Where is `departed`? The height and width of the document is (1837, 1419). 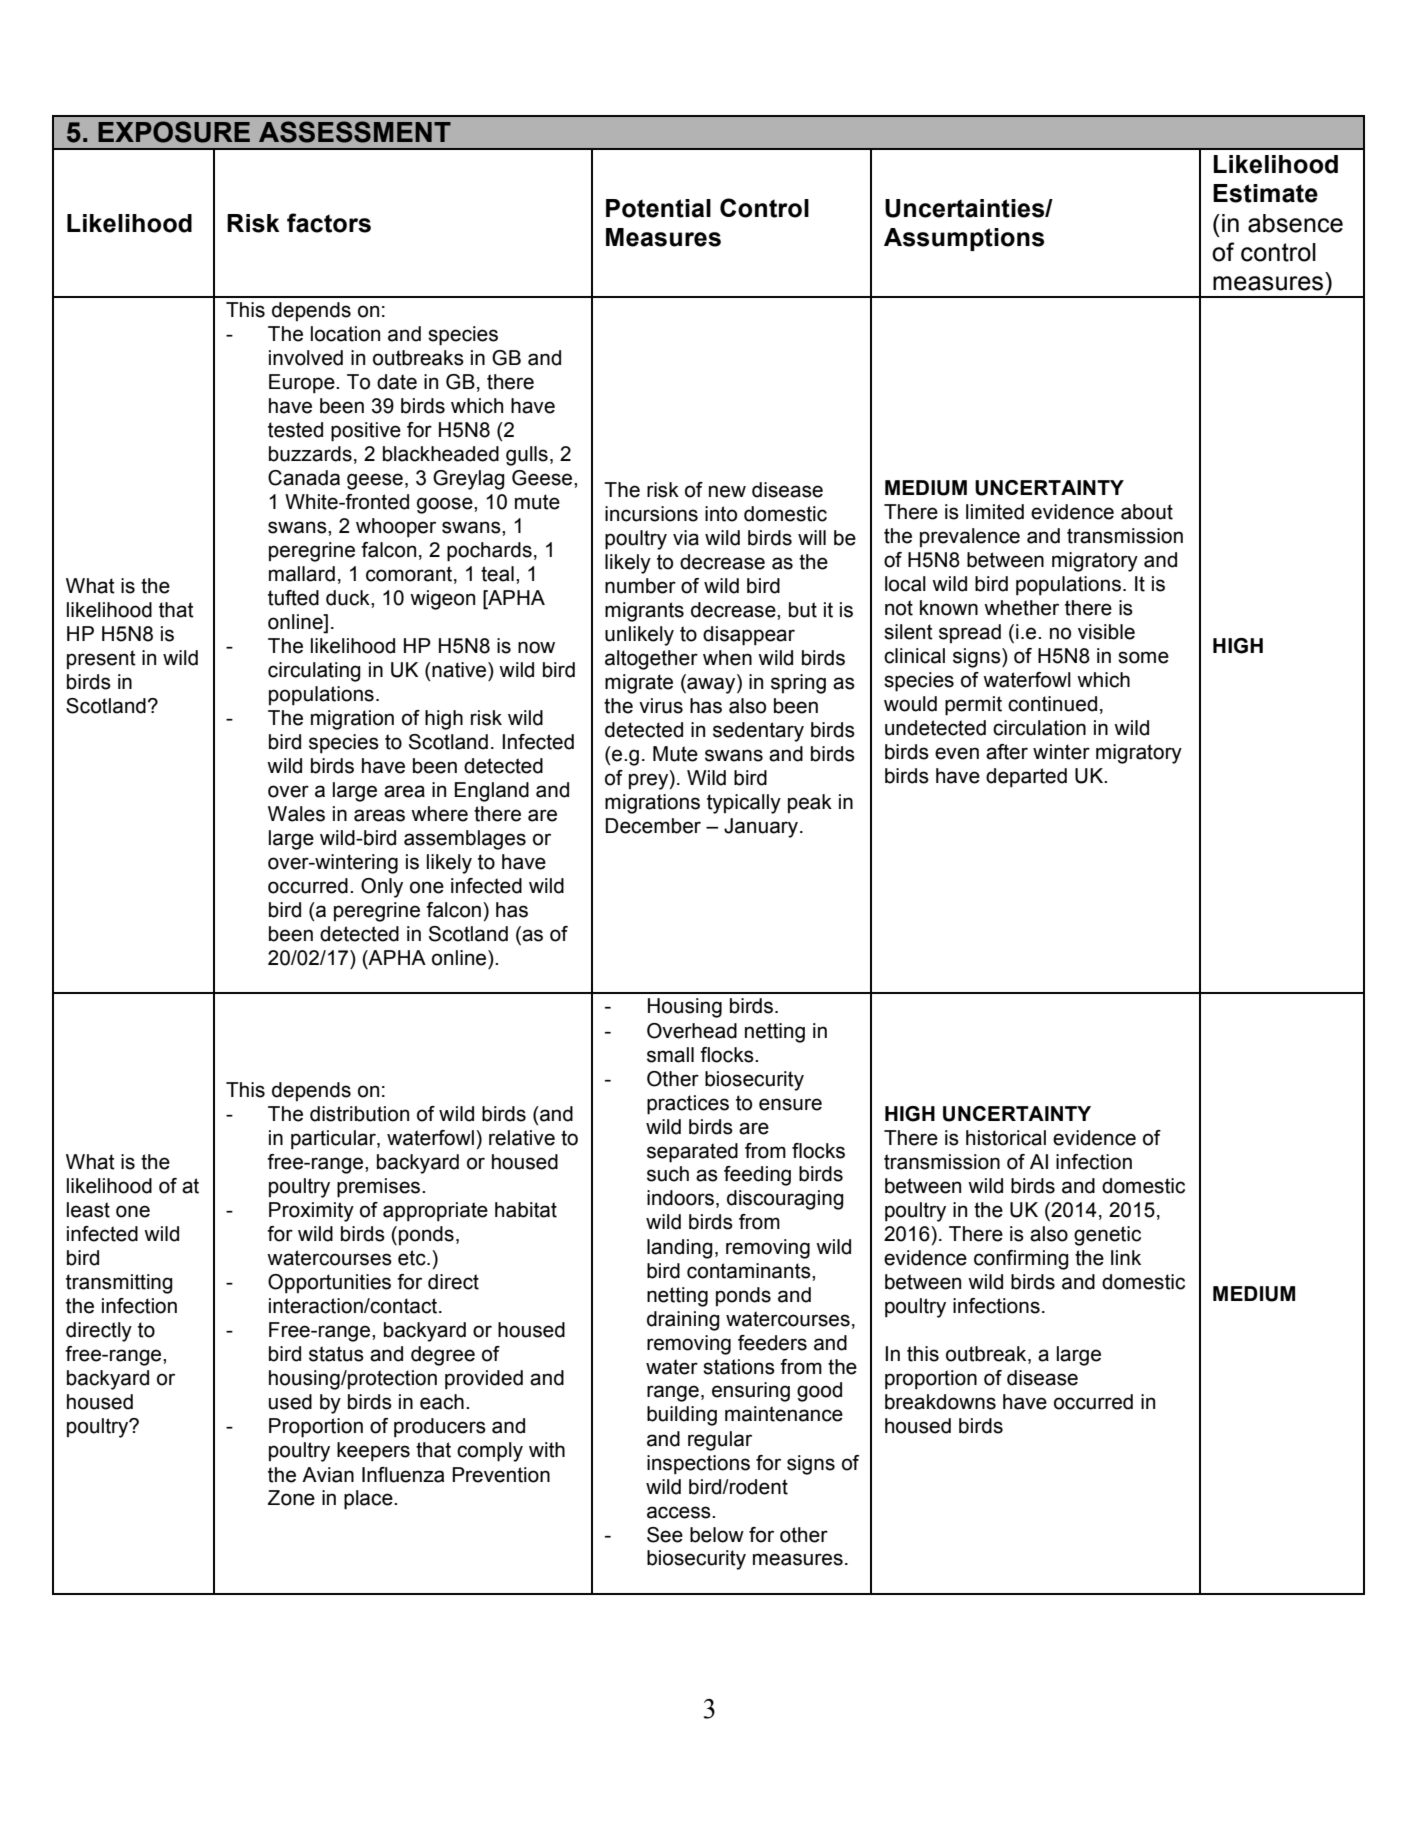
departed is located at coordinates (1026, 778).
